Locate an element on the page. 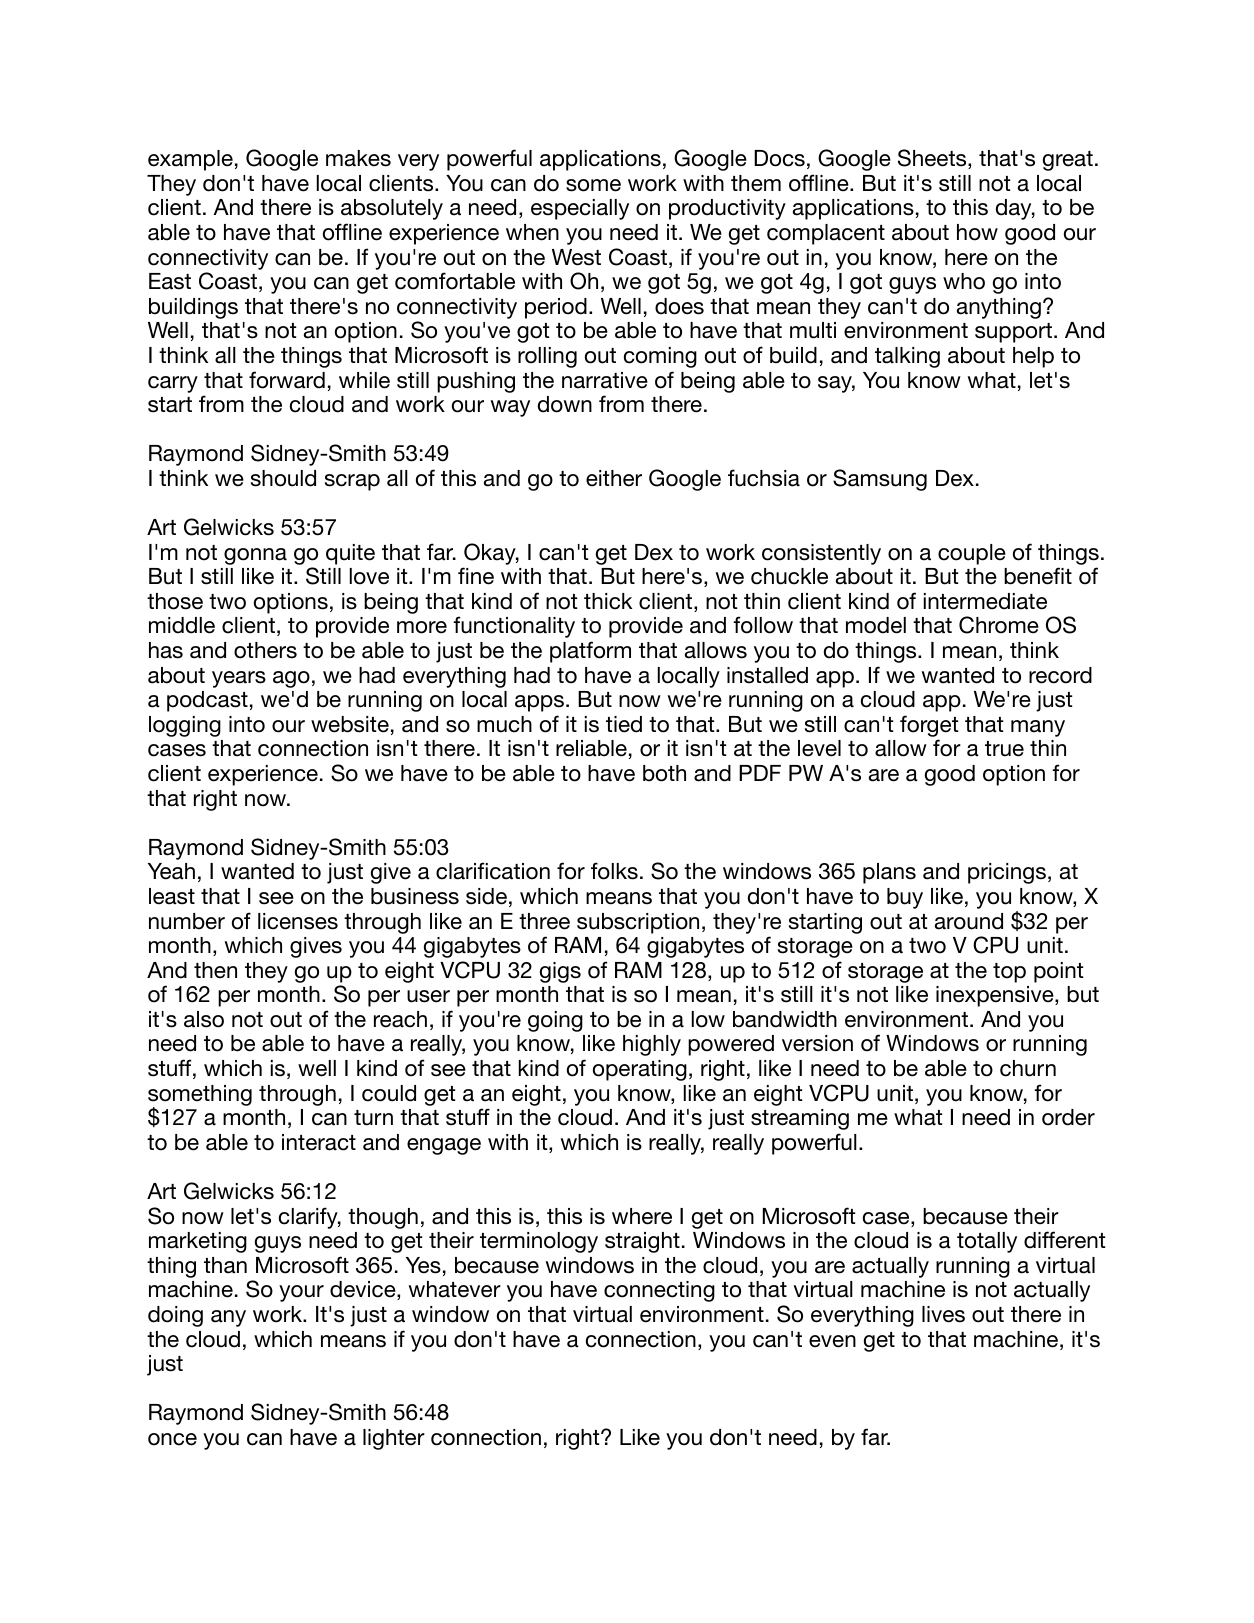  example is located at coordinates (190, 160).
